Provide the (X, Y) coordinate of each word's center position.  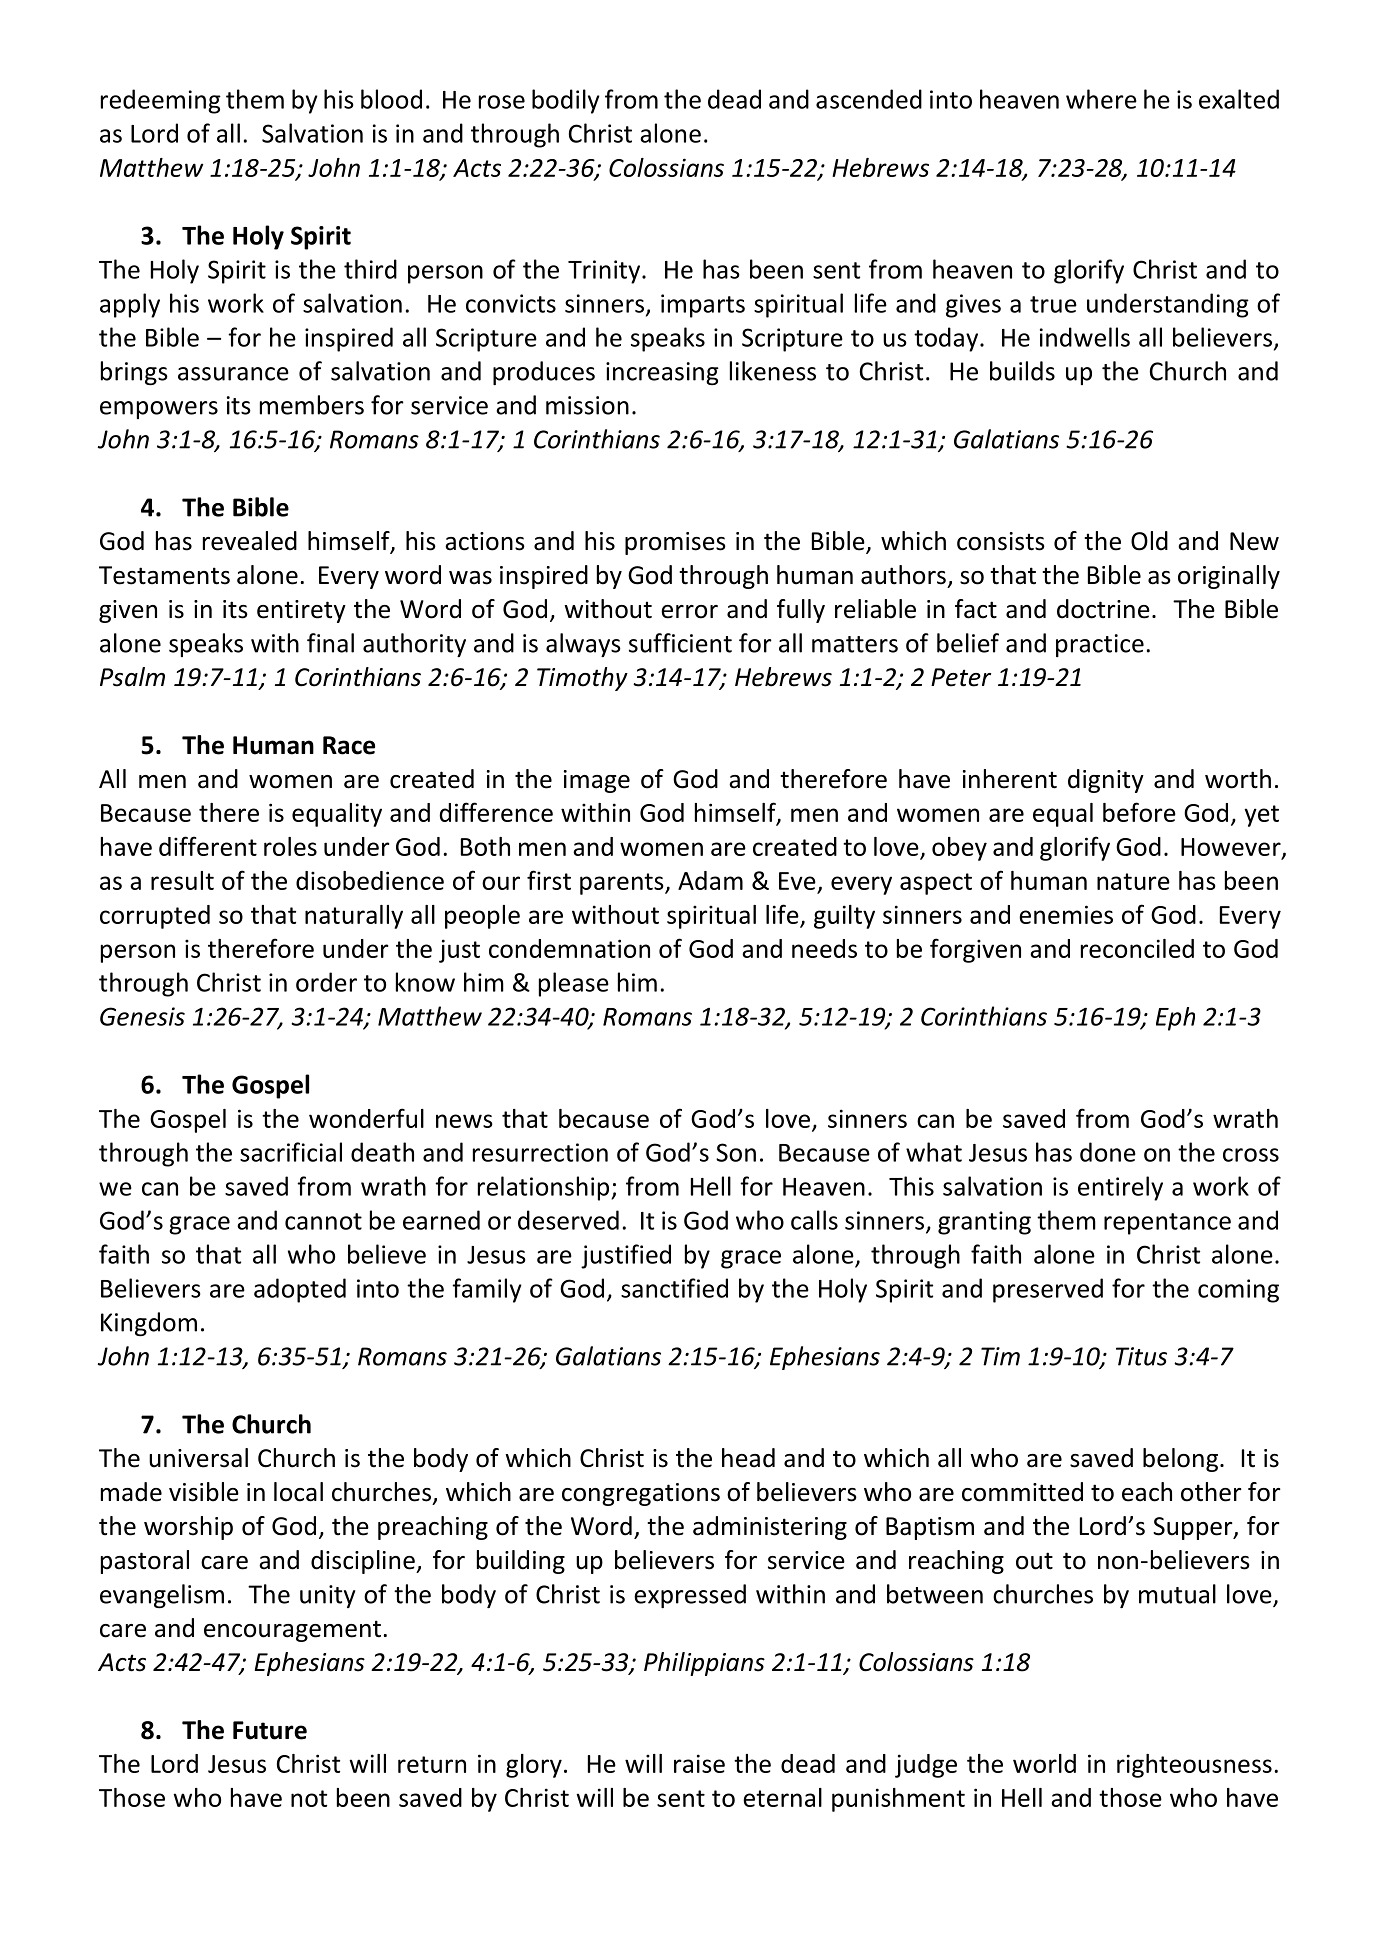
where (1101, 99)
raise (699, 1763)
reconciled (1137, 948)
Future (270, 1730)
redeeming (161, 101)
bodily (566, 101)
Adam (710, 880)
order (326, 982)
